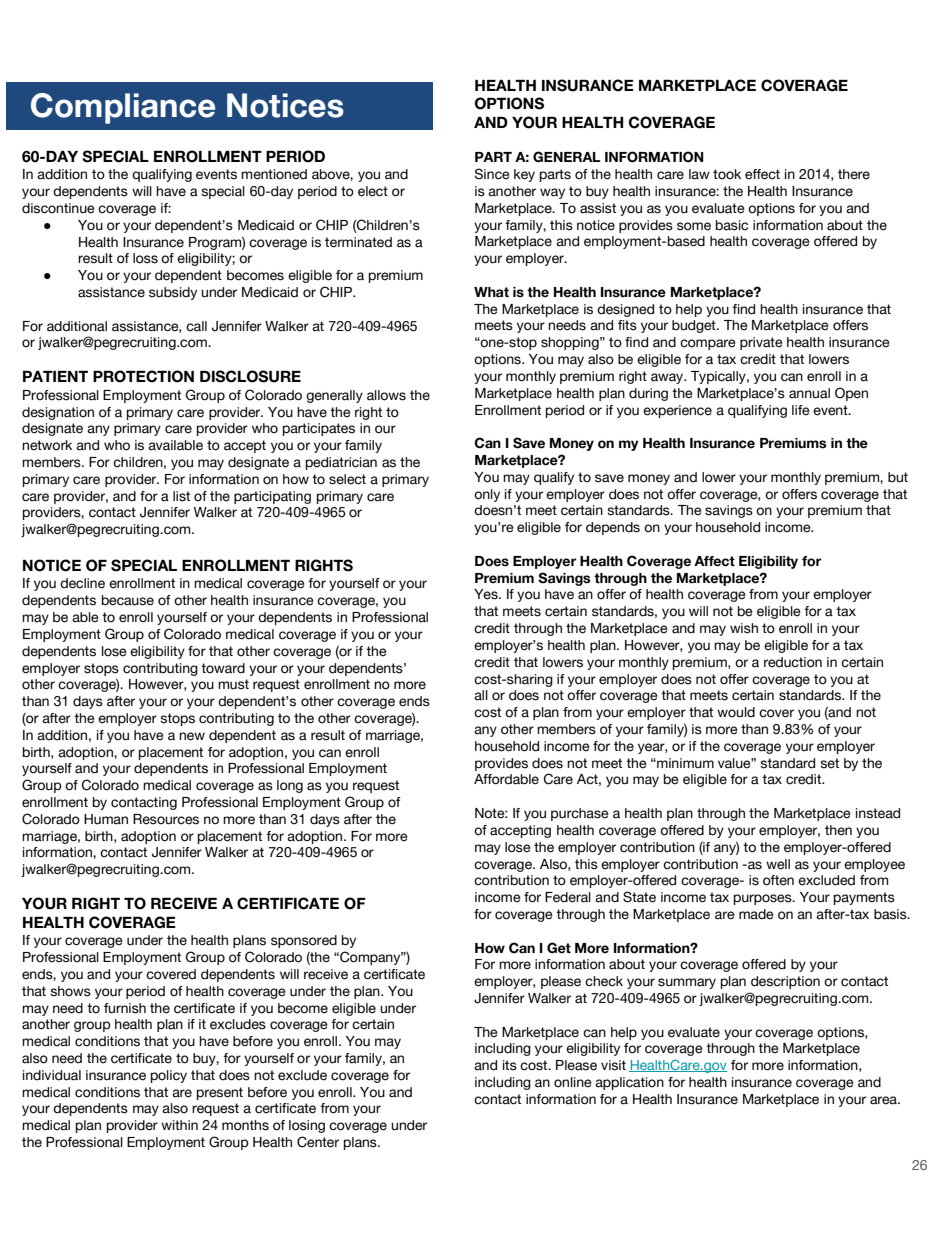  What do you see at coordinates (143, 376) in the page?
I see `PROTECTION` at bounding box center [143, 376].
